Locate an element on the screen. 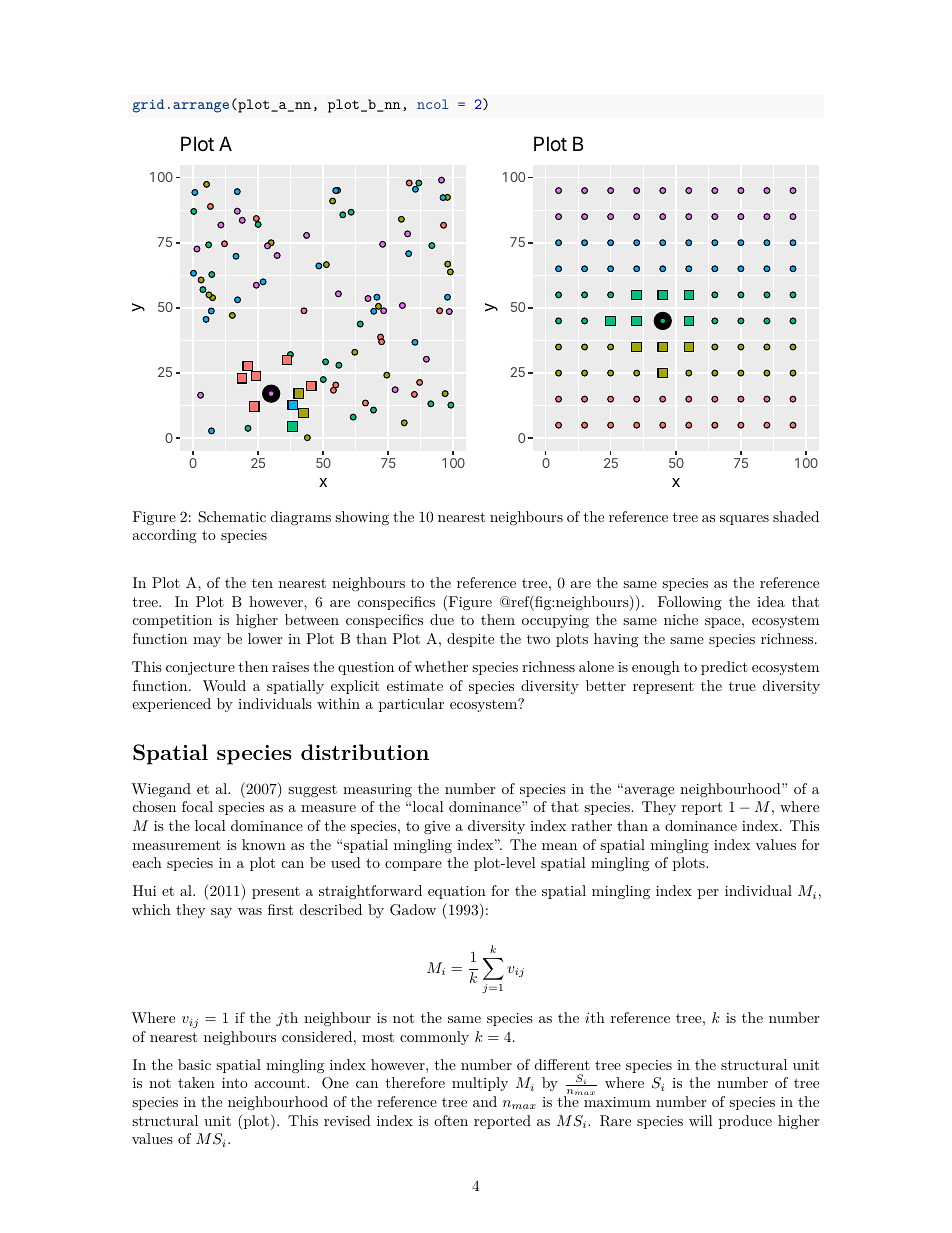  into is located at coordinates (235, 1083).
